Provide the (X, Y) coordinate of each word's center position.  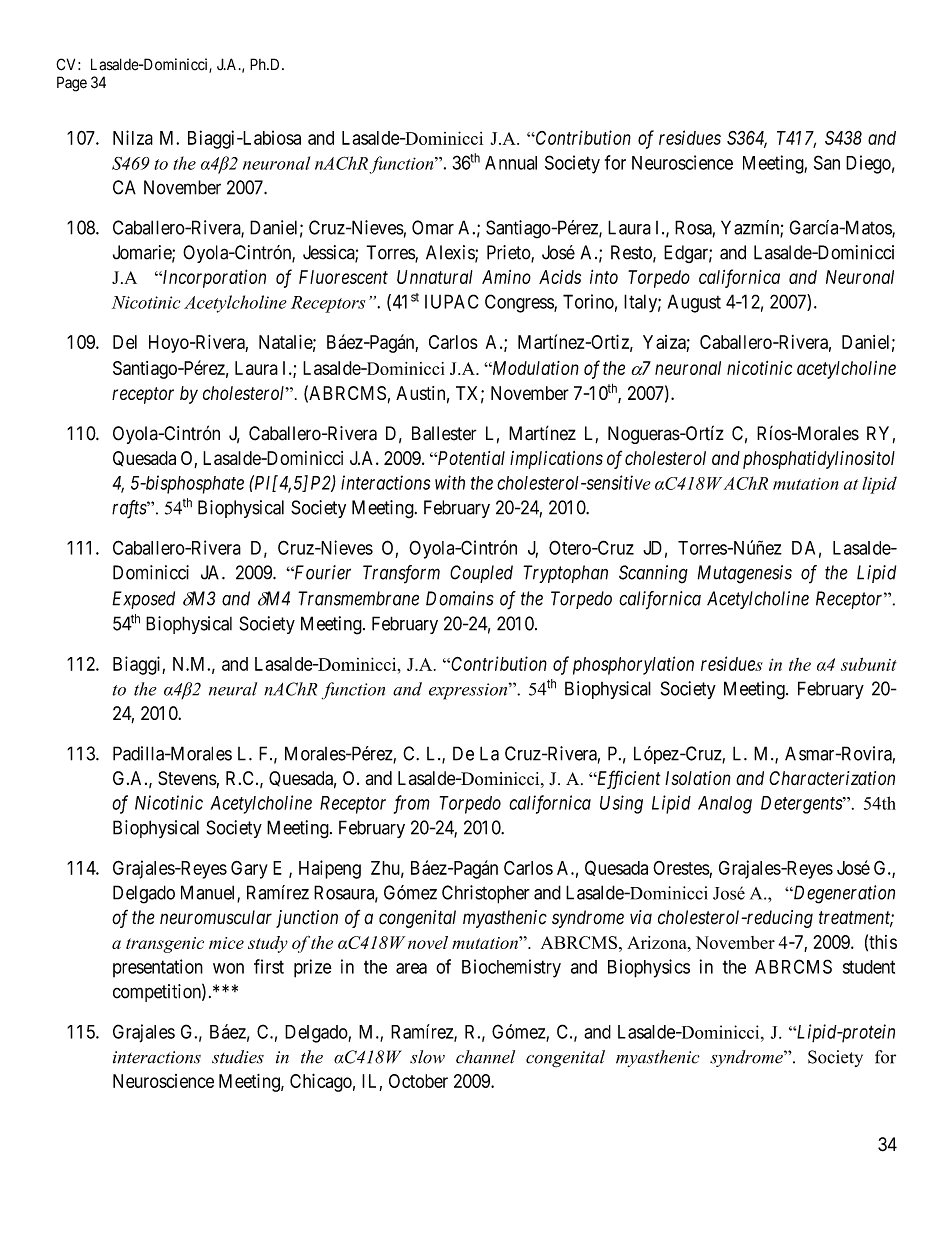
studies (238, 1057)
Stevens (187, 779)
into (604, 277)
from (412, 804)
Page (72, 84)
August (694, 303)
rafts (130, 509)
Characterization (832, 778)
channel (485, 1057)
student (869, 967)
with (450, 482)
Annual (511, 163)
